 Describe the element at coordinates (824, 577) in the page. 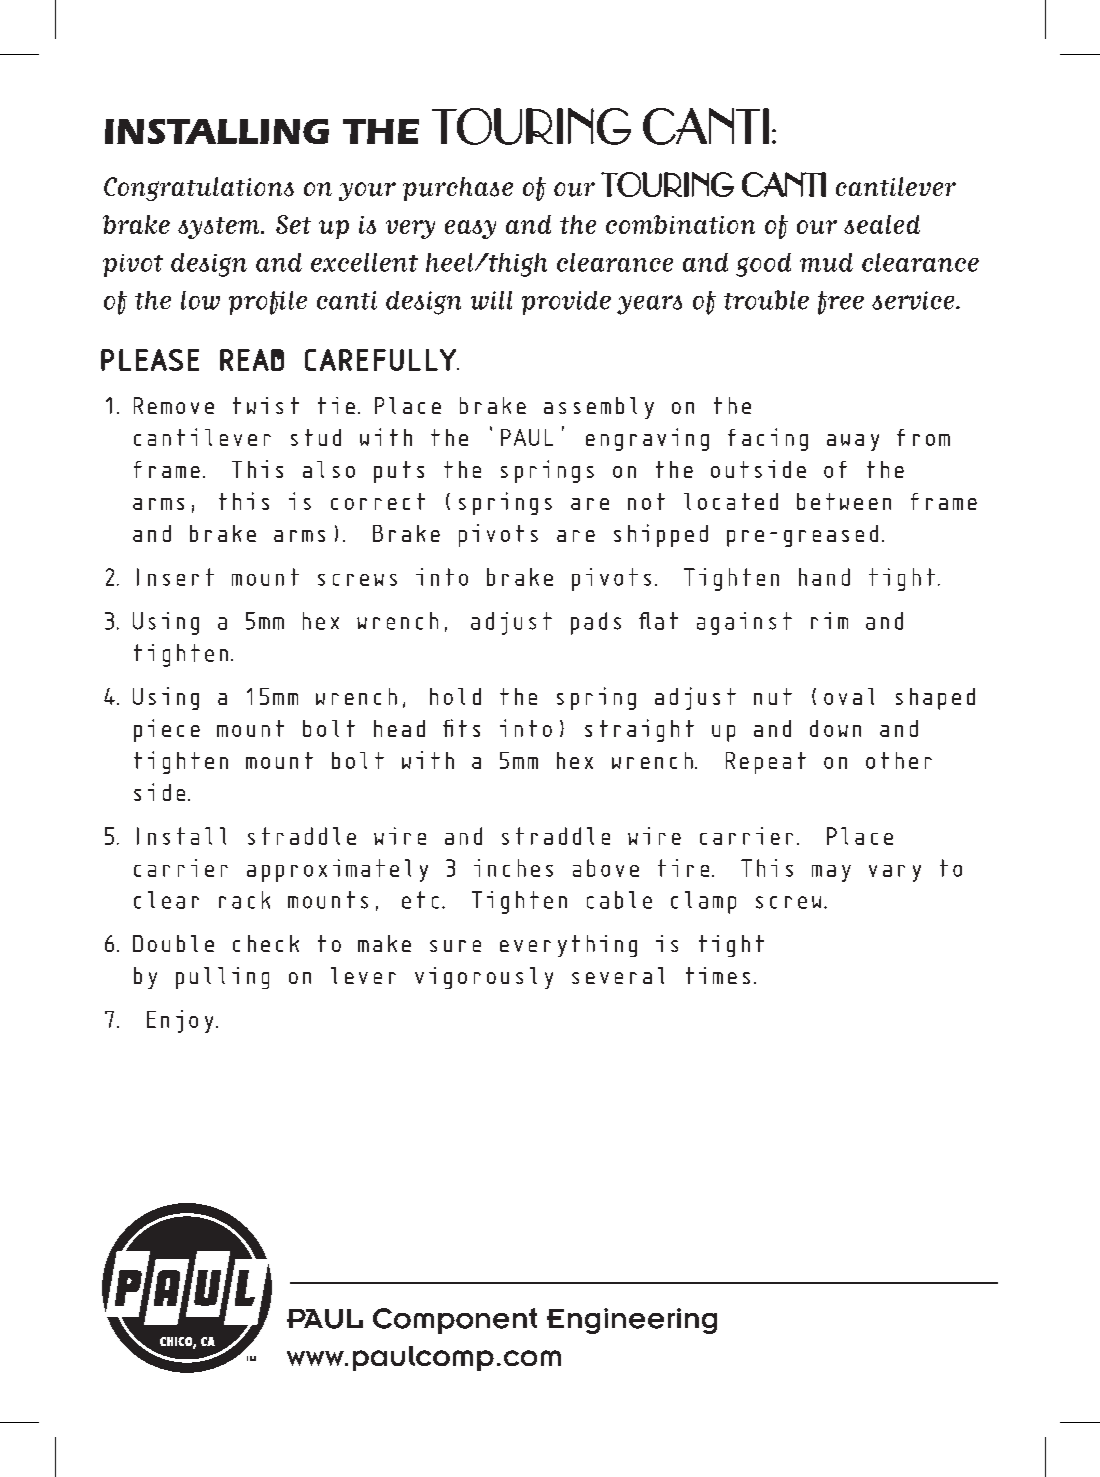

I see `hand` at that location.
